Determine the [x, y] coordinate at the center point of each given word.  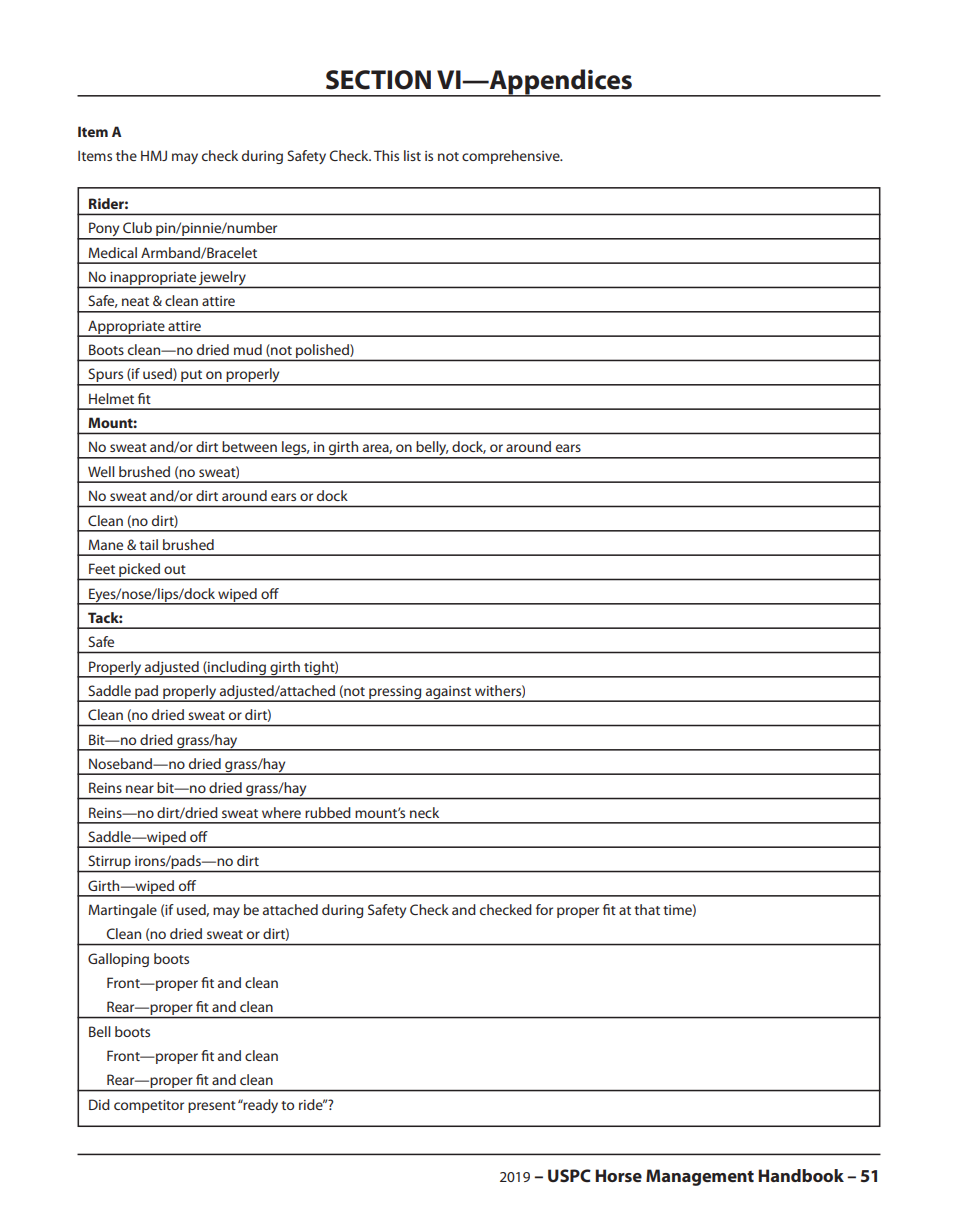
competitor [149, 1106]
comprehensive [512, 157]
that [647, 909]
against [449, 693]
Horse [618, 1175]
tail [148, 544]
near [140, 789]
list [412, 155]
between [249, 446]
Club [137, 227]
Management [700, 1177]
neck [424, 812]
